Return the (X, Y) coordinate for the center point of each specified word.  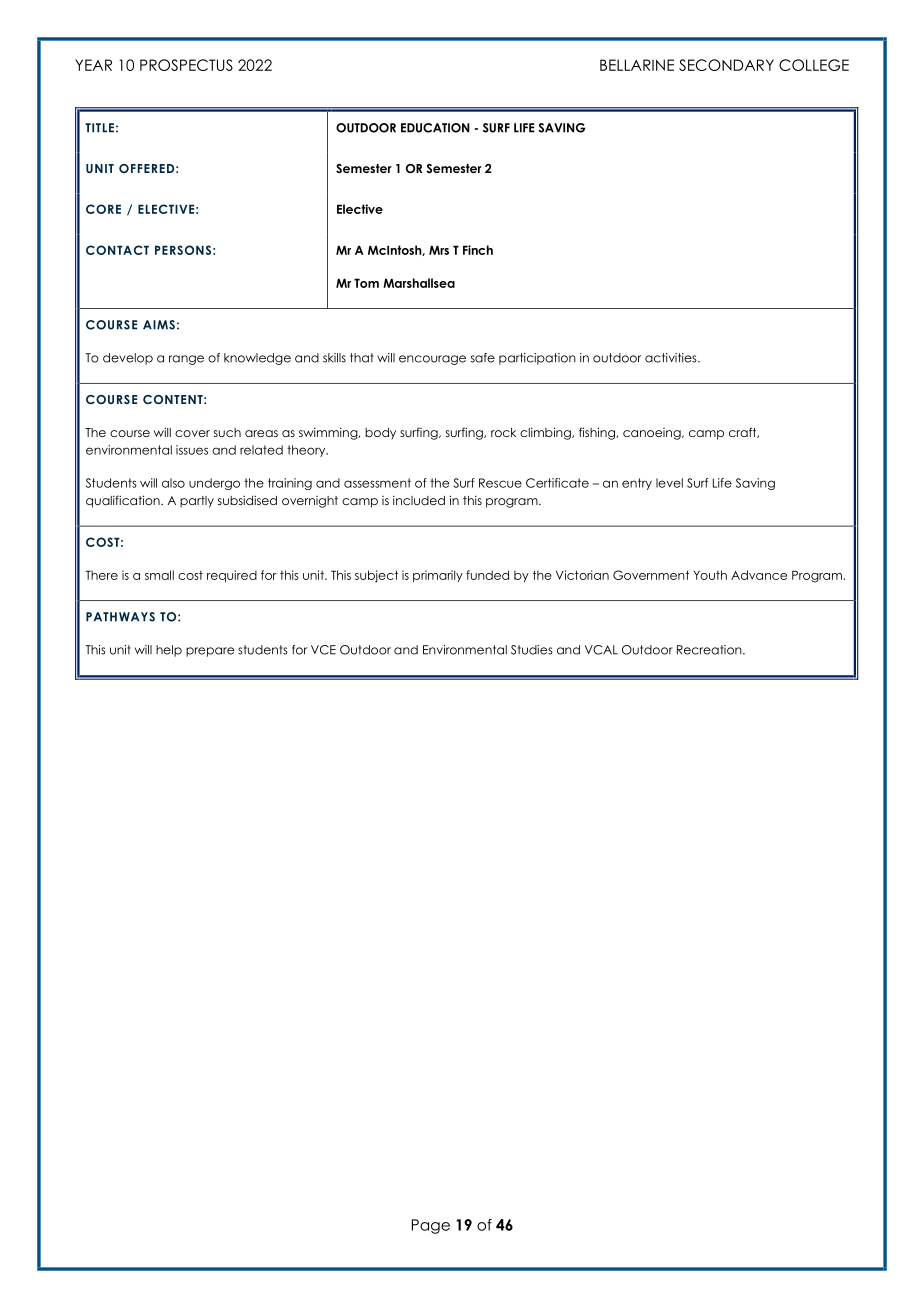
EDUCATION (435, 128)
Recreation (710, 650)
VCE (323, 650)
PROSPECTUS (186, 65)
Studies (532, 650)
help (169, 651)
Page (431, 1226)
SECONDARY (726, 65)
